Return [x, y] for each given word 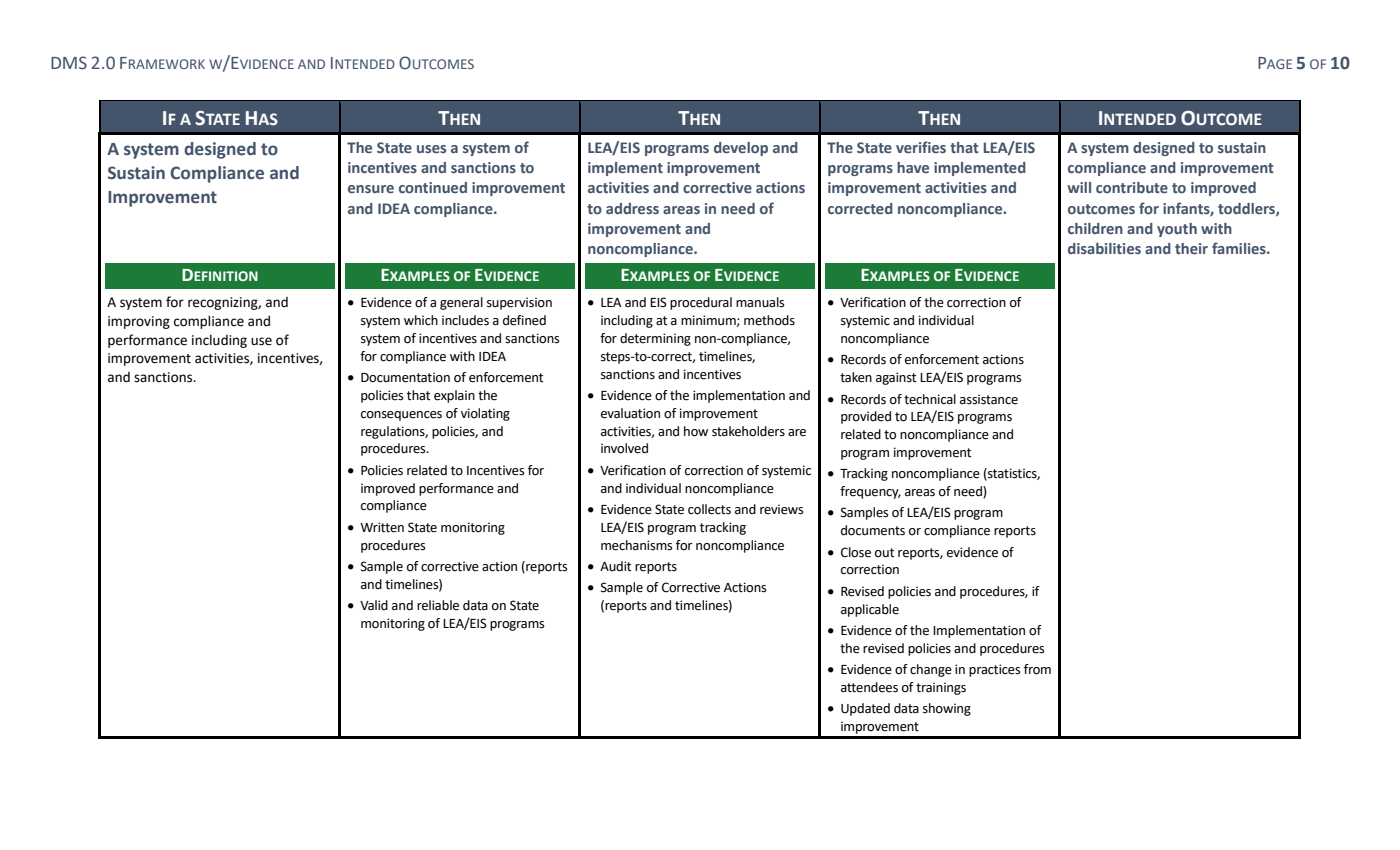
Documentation [405, 377]
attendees [869, 687]
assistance [989, 399]
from [1037, 669]
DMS [69, 63]
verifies [921, 147]
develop [741, 149]
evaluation [630, 413]
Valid [374, 605]
